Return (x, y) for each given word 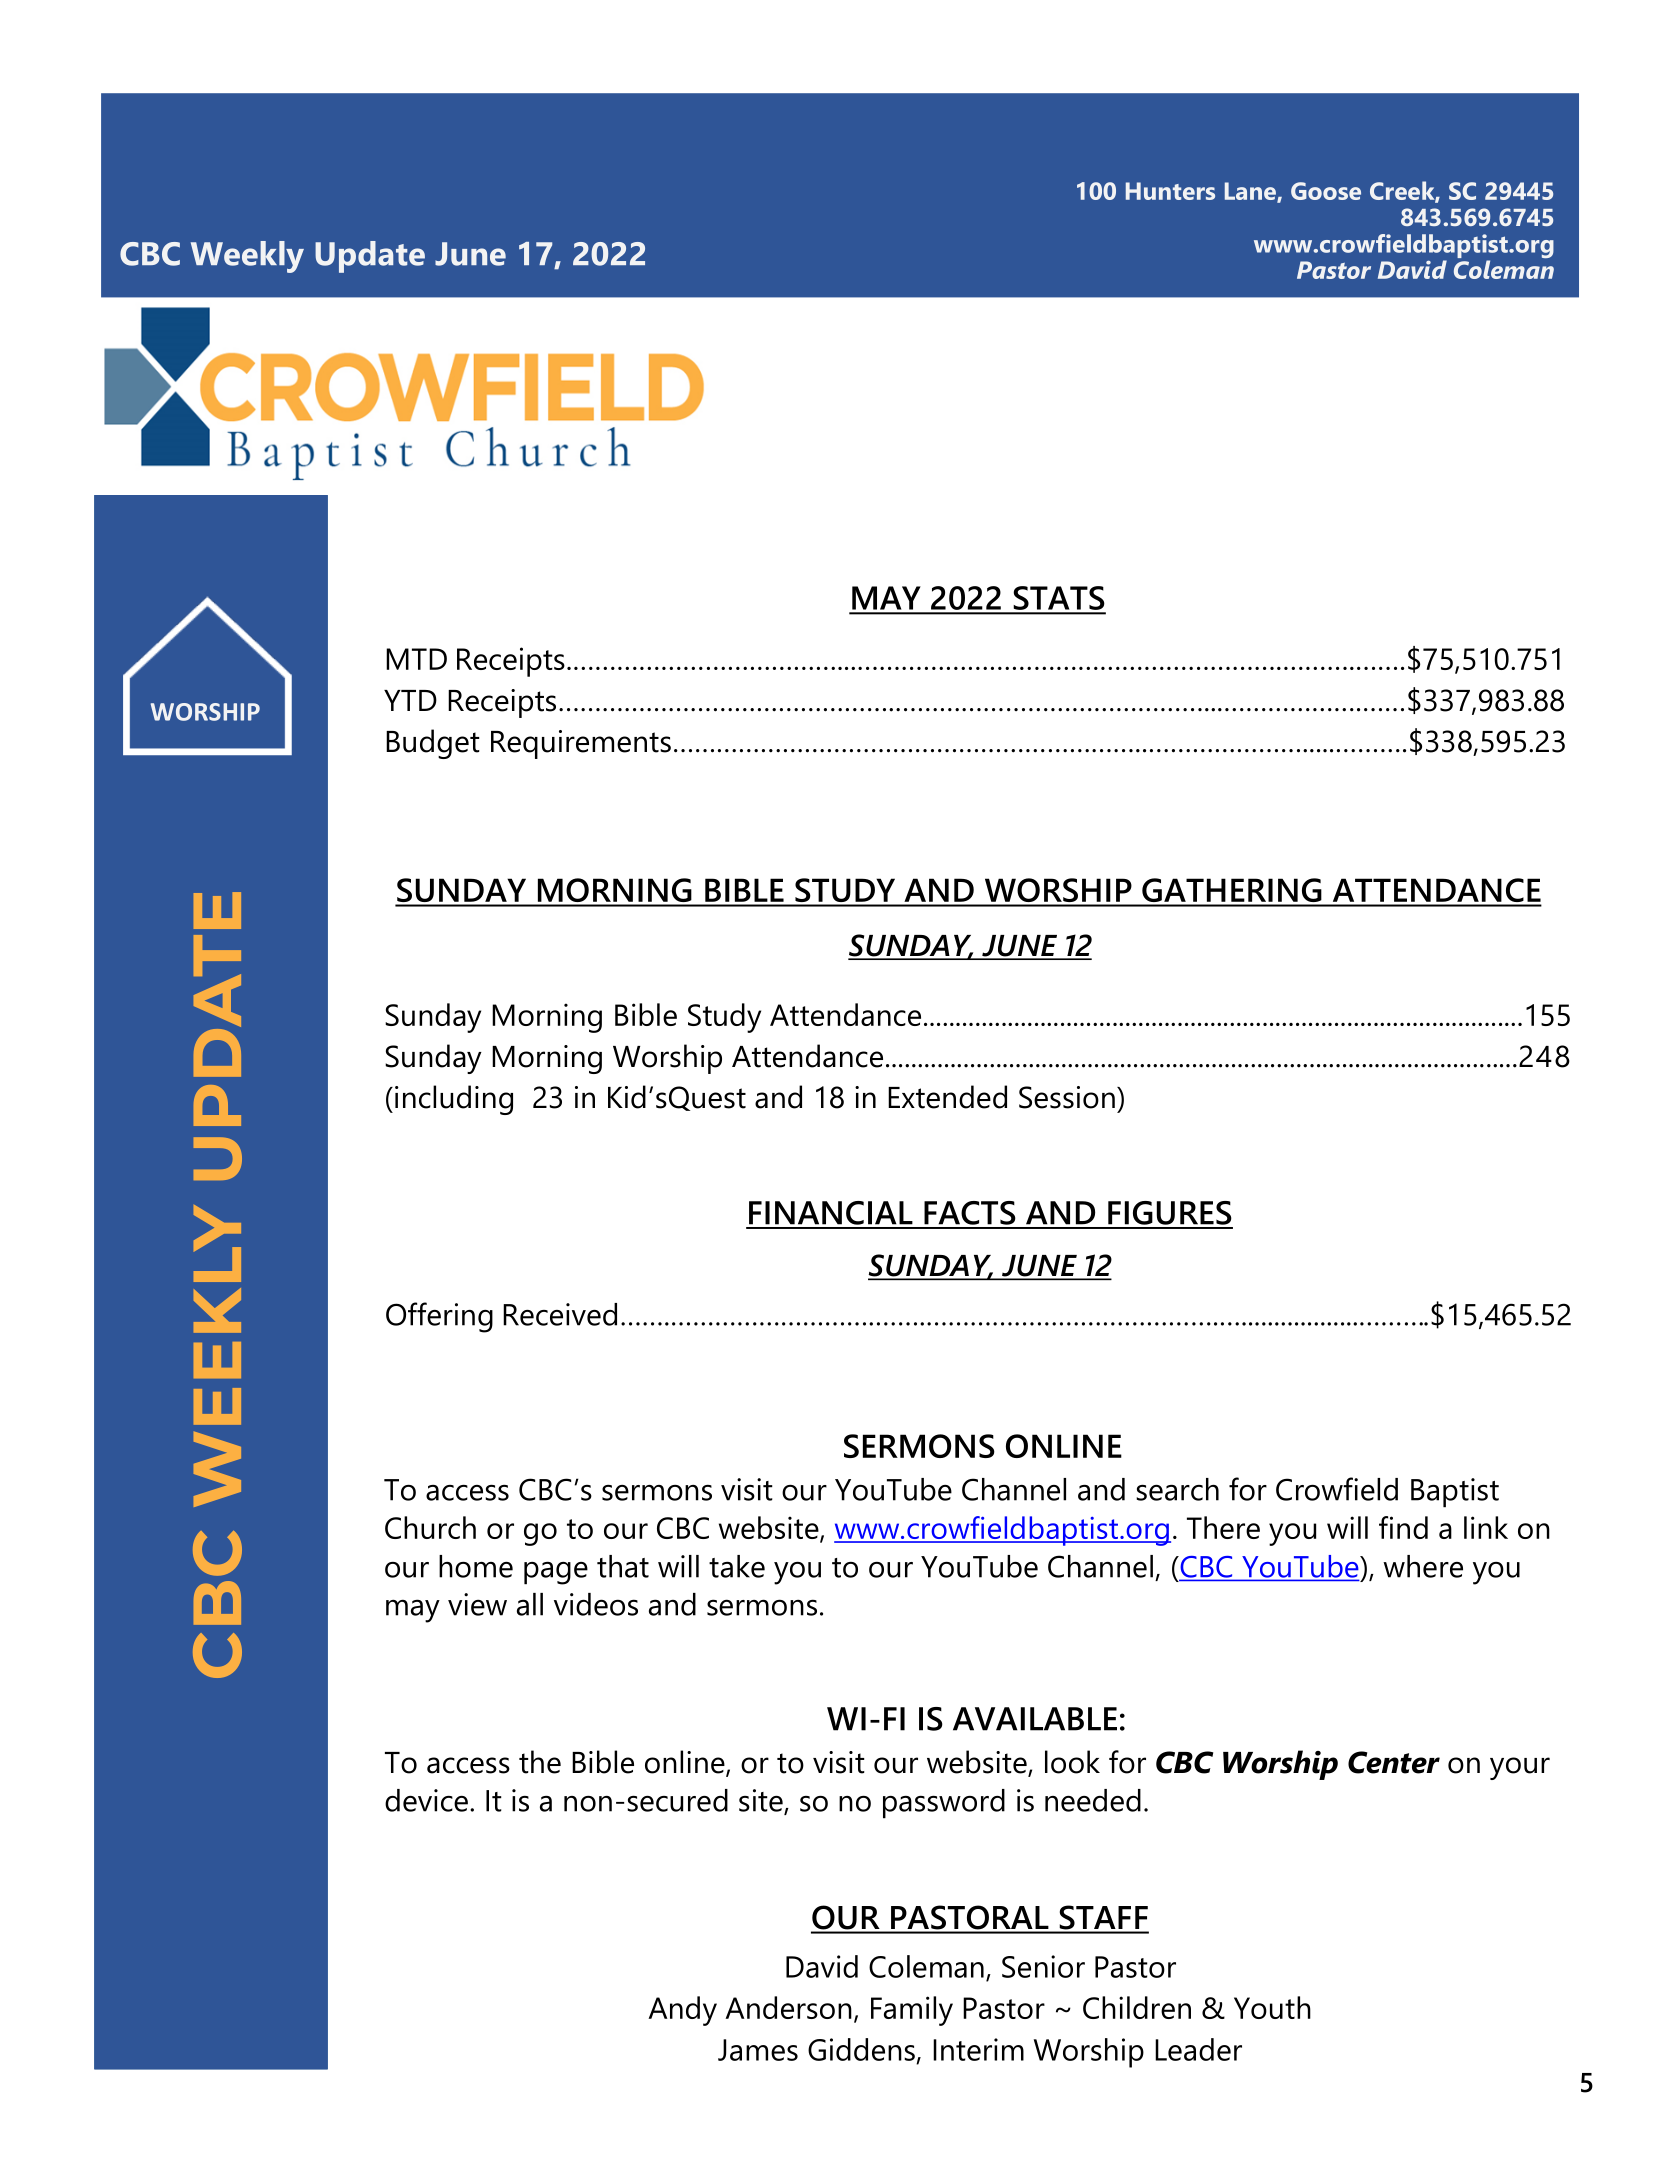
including (454, 1100)
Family (912, 2011)
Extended (947, 1097)
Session (1067, 1097)
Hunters (1170, 191)
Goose (1326, 191)
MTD (416, 659)
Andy (682, 2011)
